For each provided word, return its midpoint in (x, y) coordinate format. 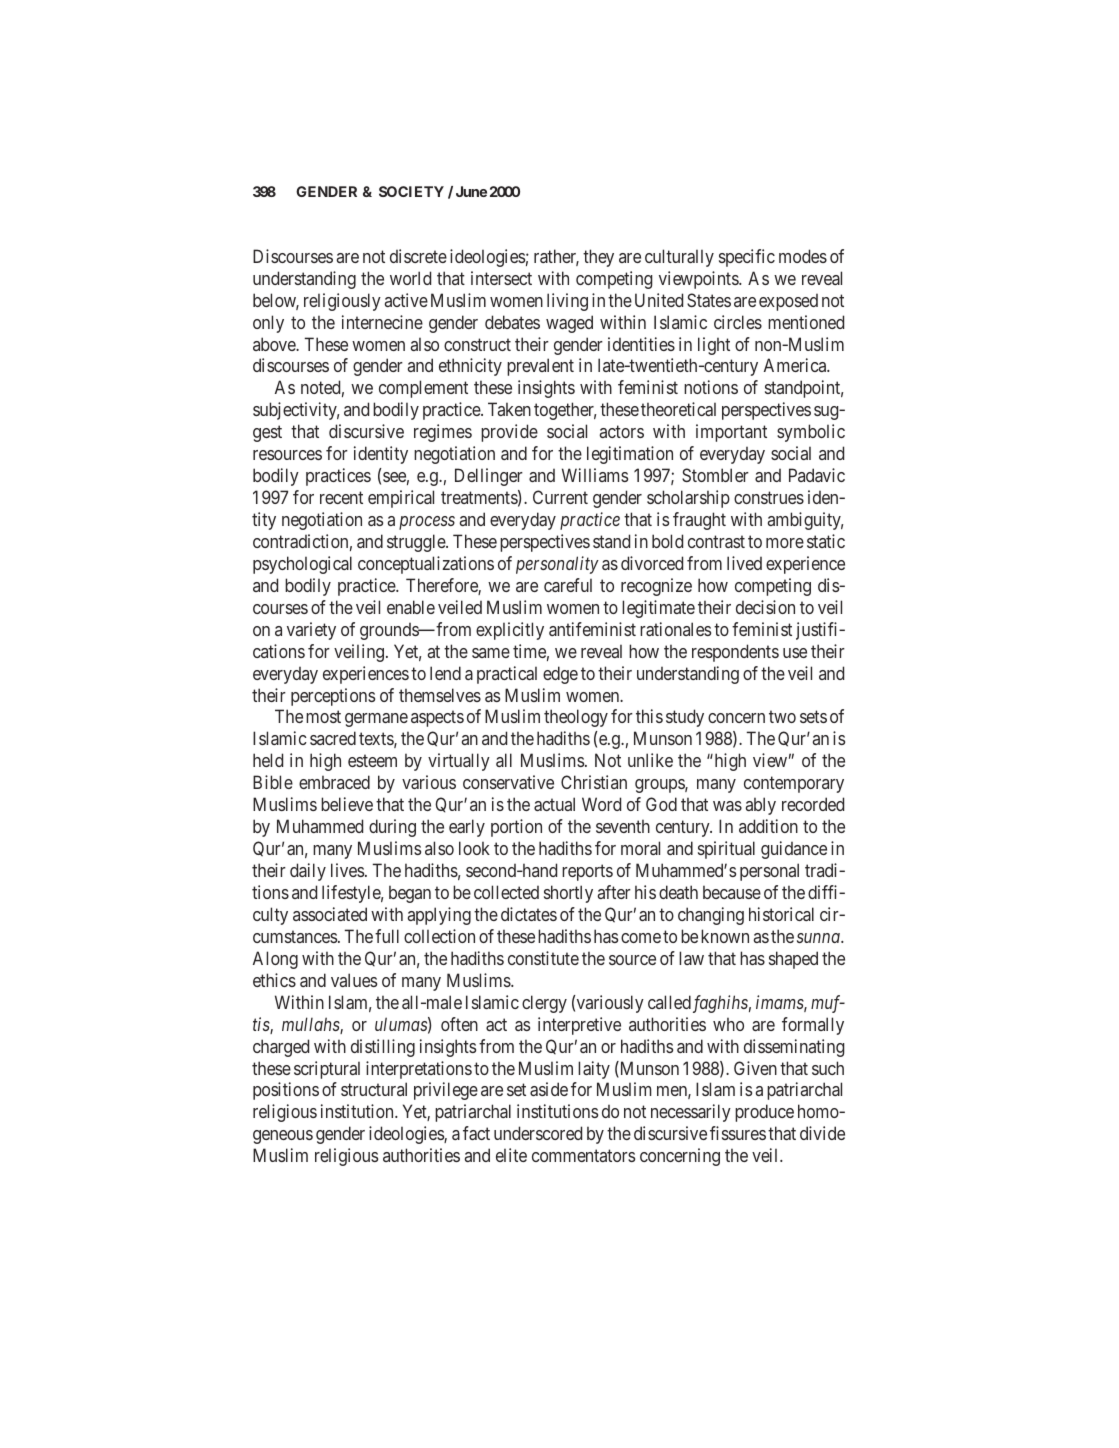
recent (341, 498)
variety (311, 631)
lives (347, 870)
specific (747, 258)
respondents (735, 653)
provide (509, 433)
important (731, 433)
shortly (568, 894)
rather (556, 257)
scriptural (327, 1070)
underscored (538, 1133)
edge (560, 675)
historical (781, 914)
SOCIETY (411, 191)
